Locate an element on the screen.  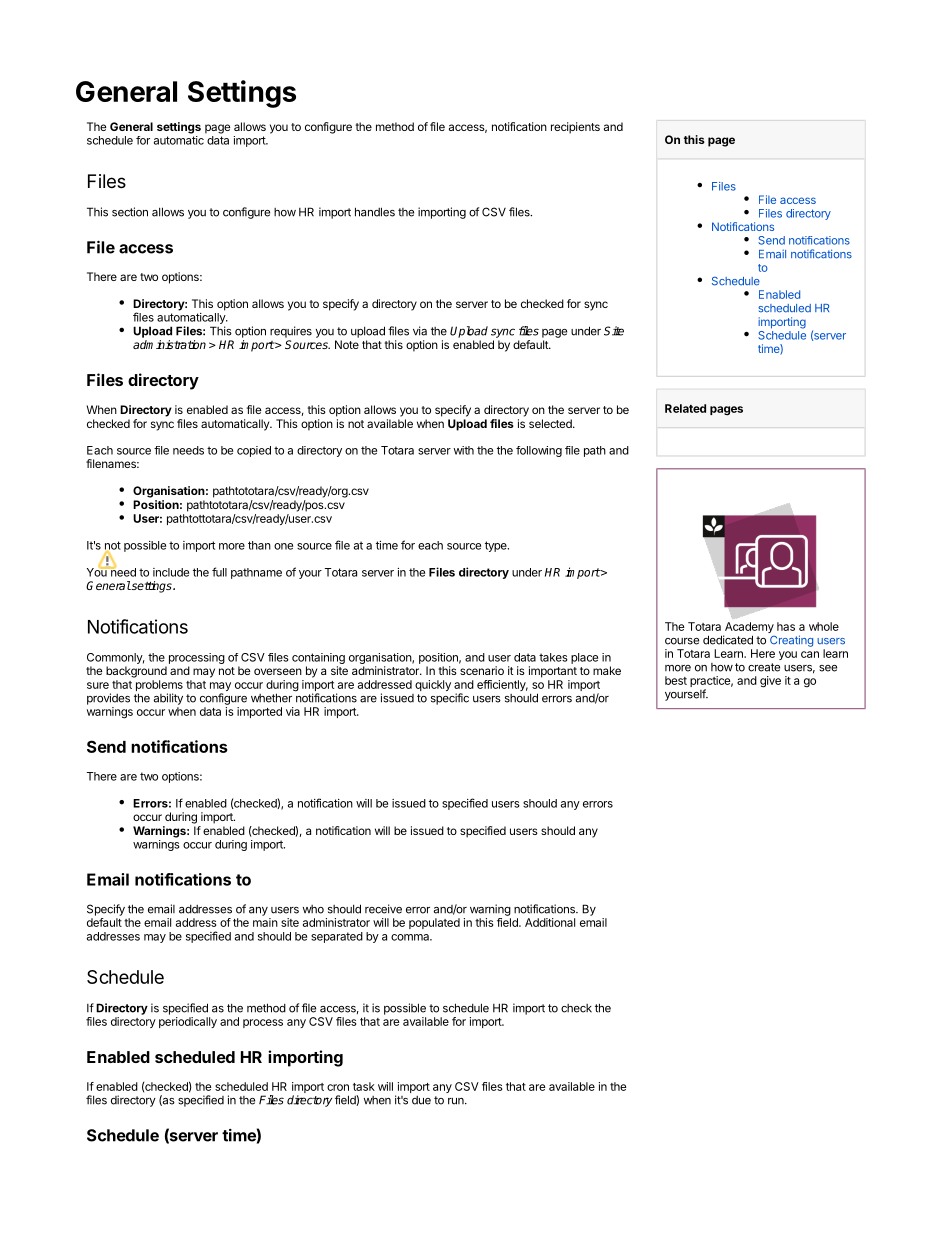
due is located at coordinates (421, 1100).
